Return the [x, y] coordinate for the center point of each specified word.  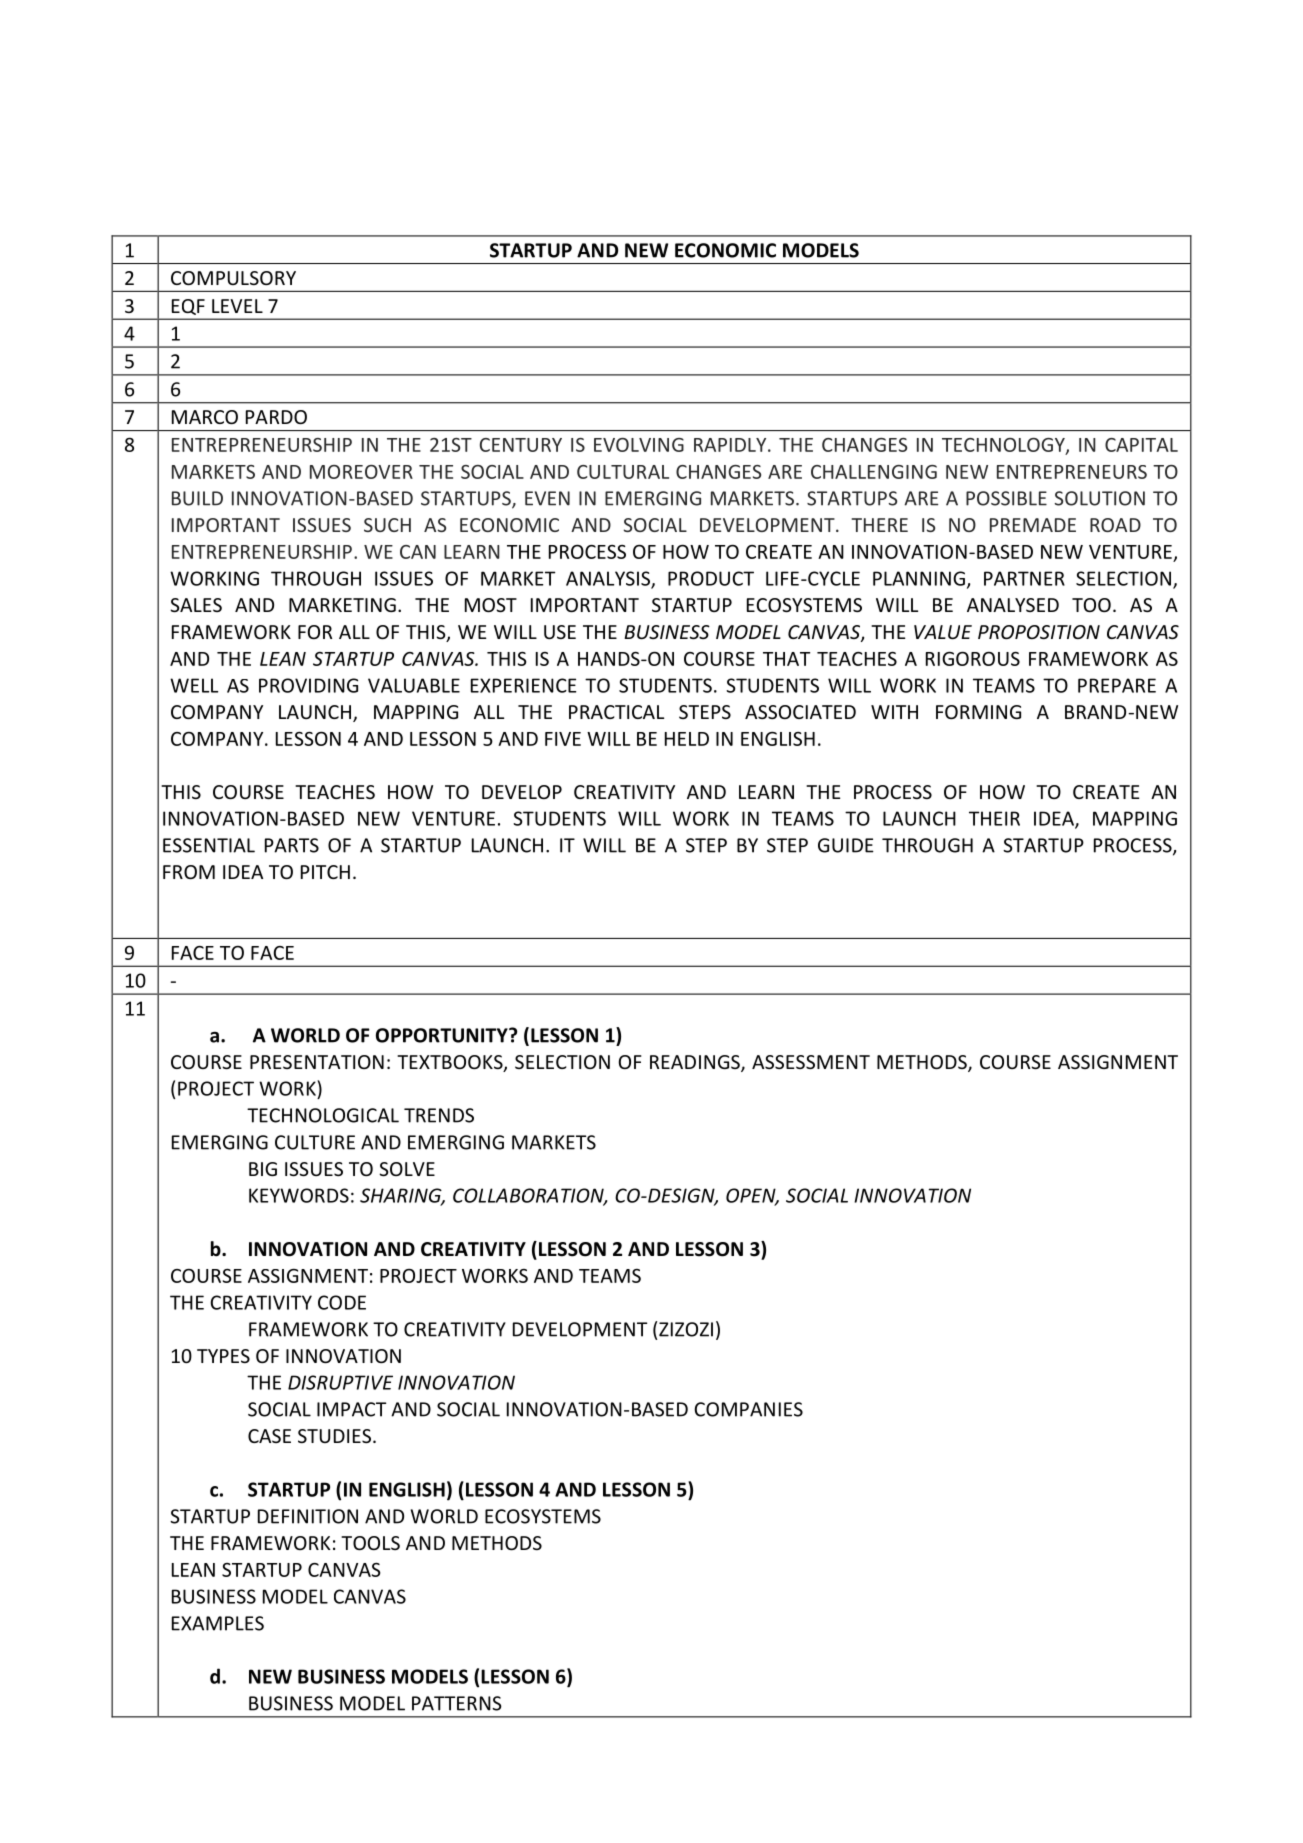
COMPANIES [748, 1409]
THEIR [994, 818]
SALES [196, 605]
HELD [687, 739]
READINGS [696, 1063]
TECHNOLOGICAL [323, 1115]
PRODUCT [711, 578]
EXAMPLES [218, 1623]
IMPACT [351, 1409]
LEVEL [237, 306]
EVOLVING [639, 445]
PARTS [292, 845]
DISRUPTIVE [340, 1382]
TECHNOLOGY [1004, 446]
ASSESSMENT [811, 1062]
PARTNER [1024, 578]
